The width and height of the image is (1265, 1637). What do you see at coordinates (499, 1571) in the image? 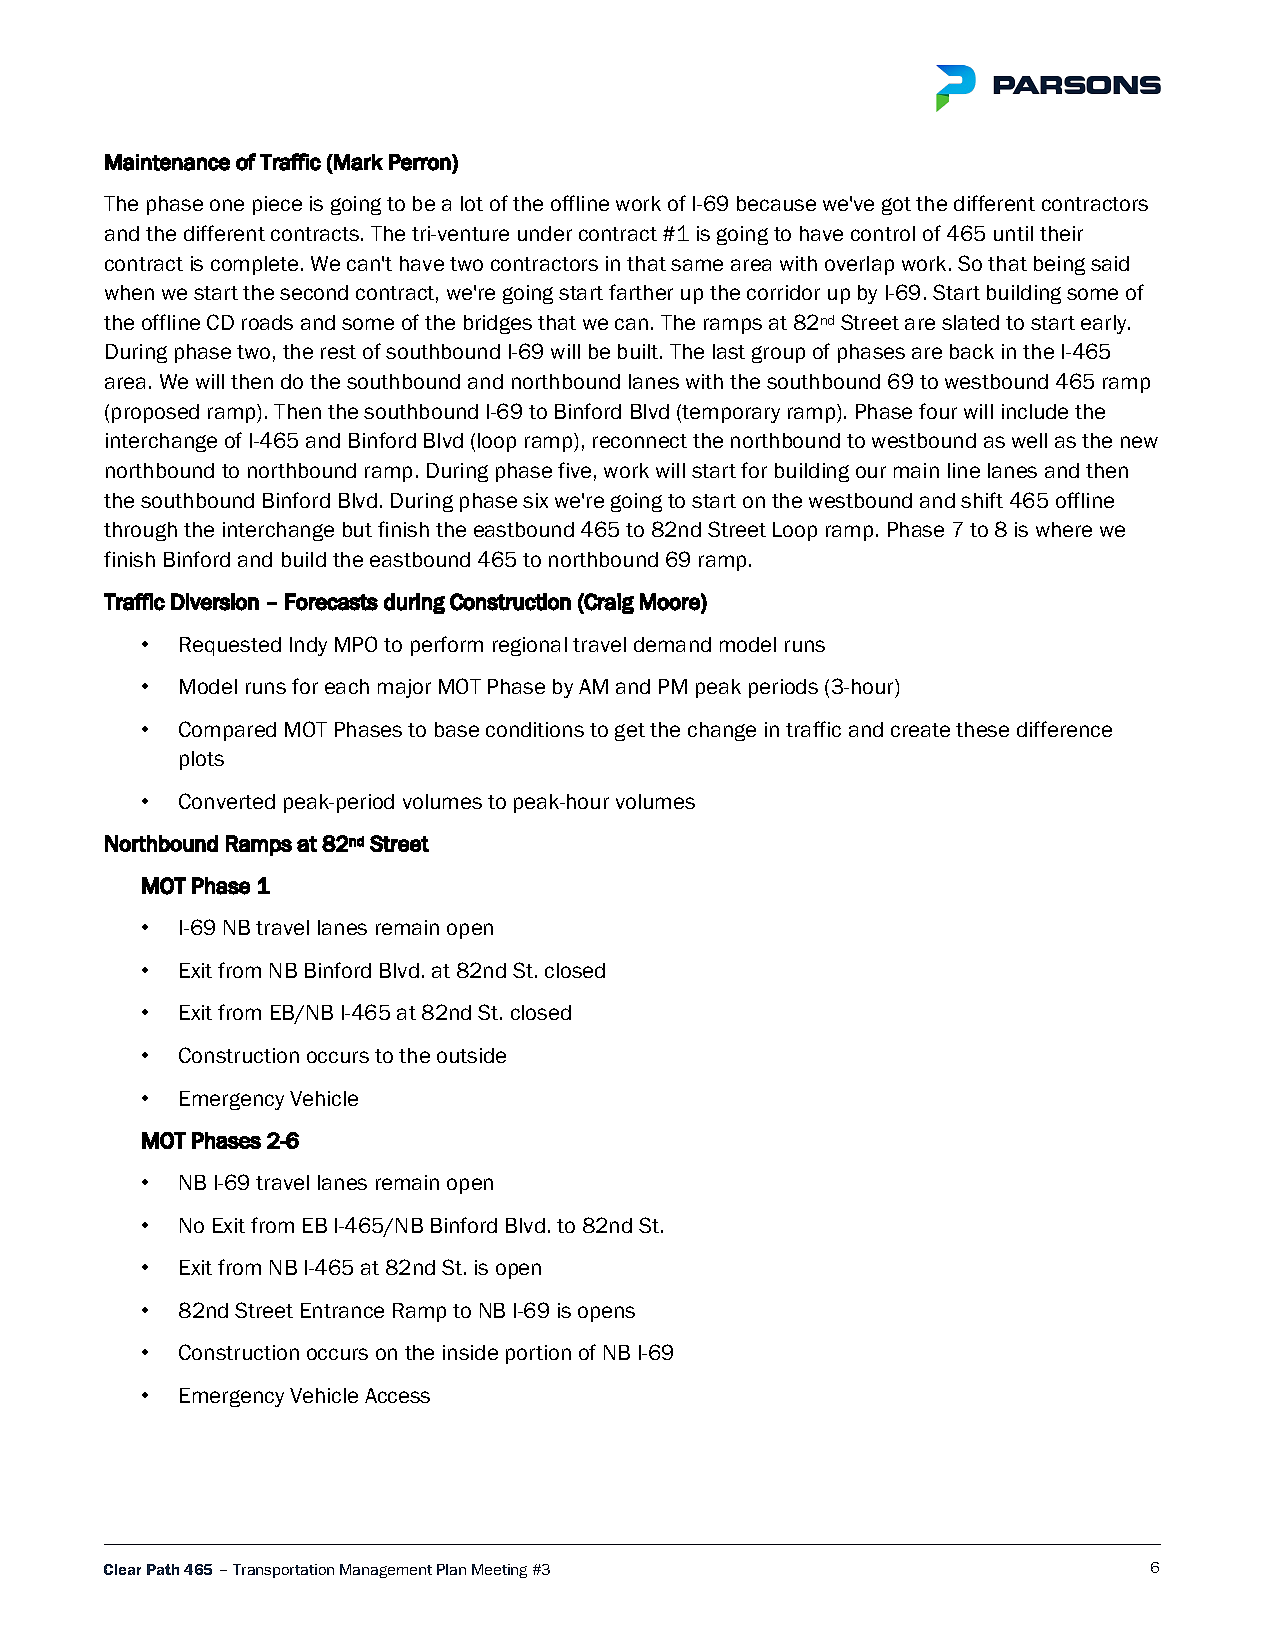
I see `Meeting` at bounding box center [499, 1571].
